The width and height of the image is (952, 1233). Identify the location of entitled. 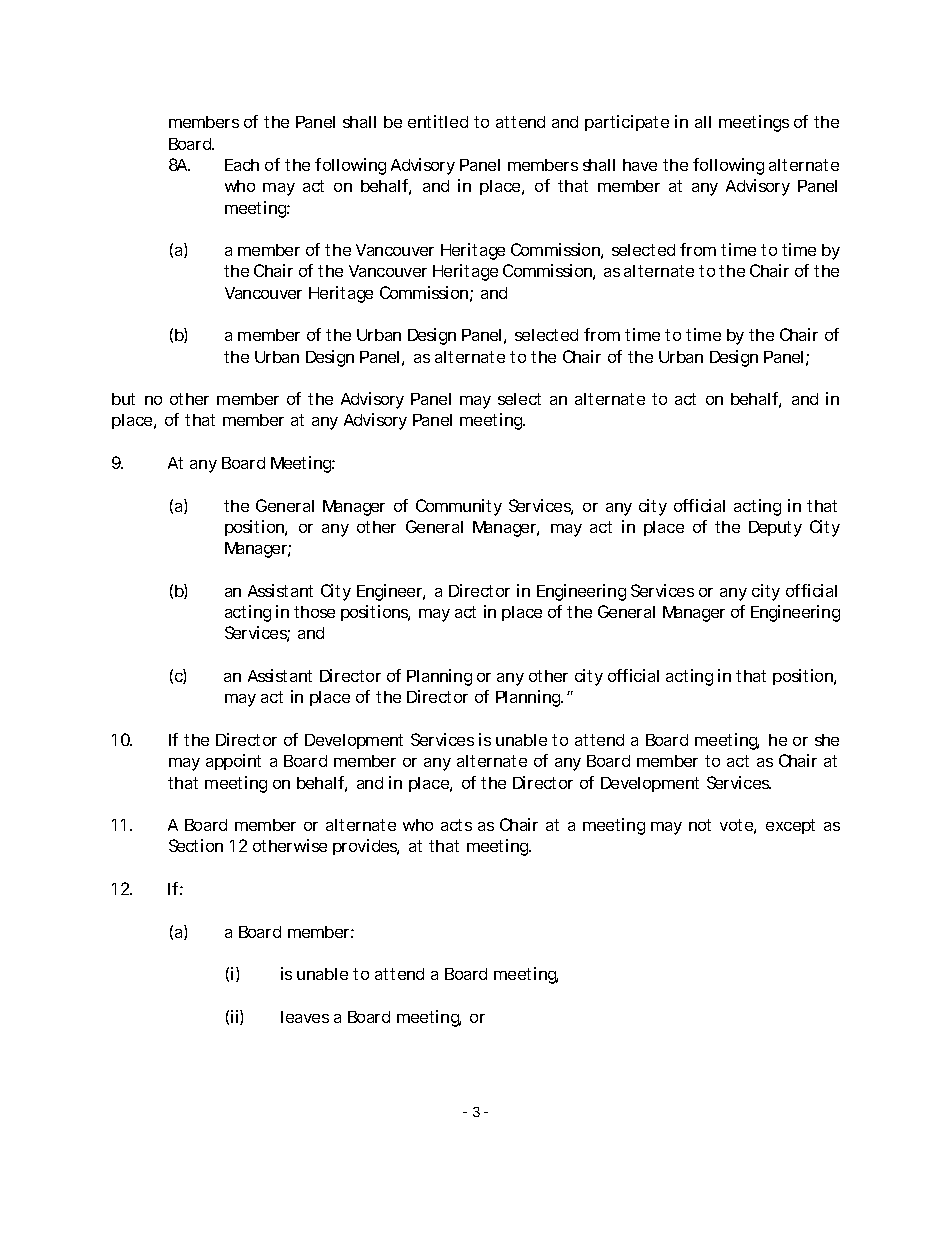
(438, 121).
